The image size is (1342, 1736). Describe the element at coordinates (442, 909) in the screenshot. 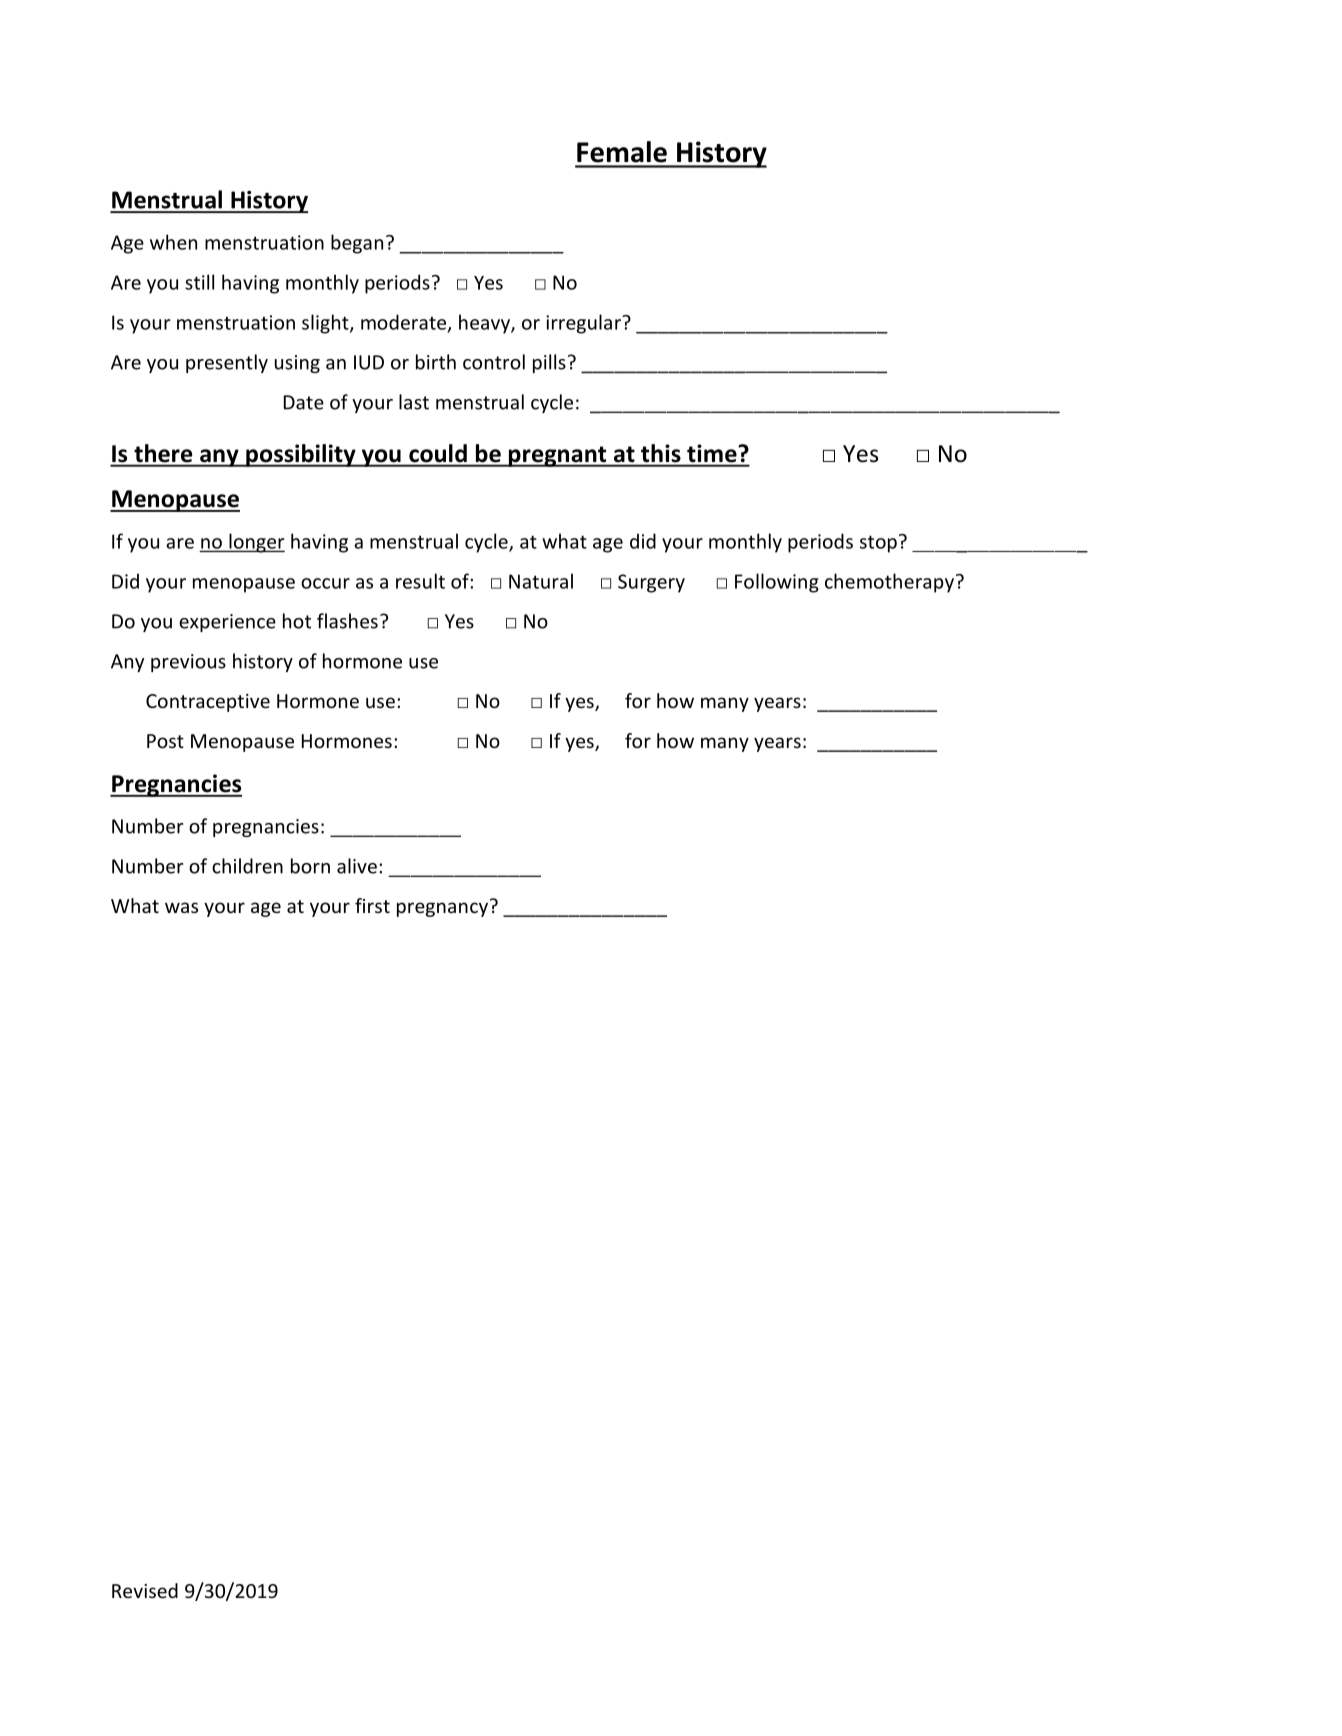

I see `pregnancy` at that location.
